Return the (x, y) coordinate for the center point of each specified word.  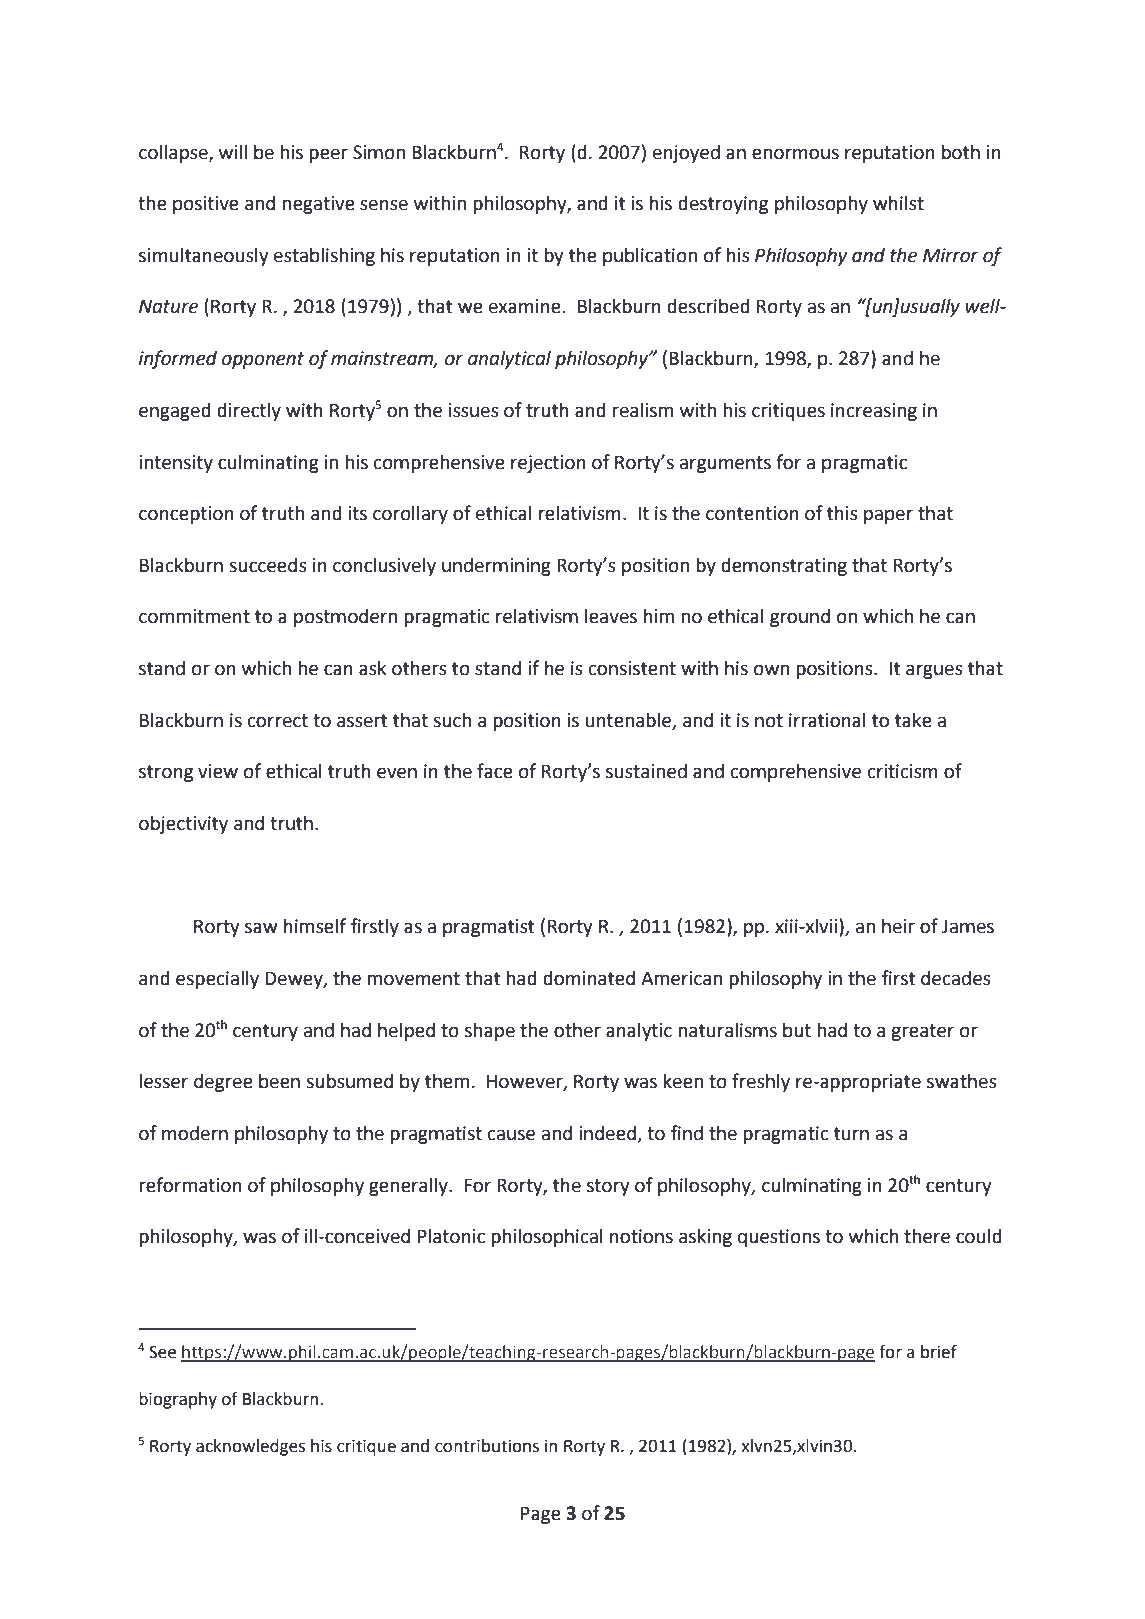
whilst (898, 203)
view (218, 771)
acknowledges (250, 1447)
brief (939, 1352)
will (233, 151)
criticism (903, 771)
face (495, 771)
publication (650, 256)
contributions (487, 1446)
